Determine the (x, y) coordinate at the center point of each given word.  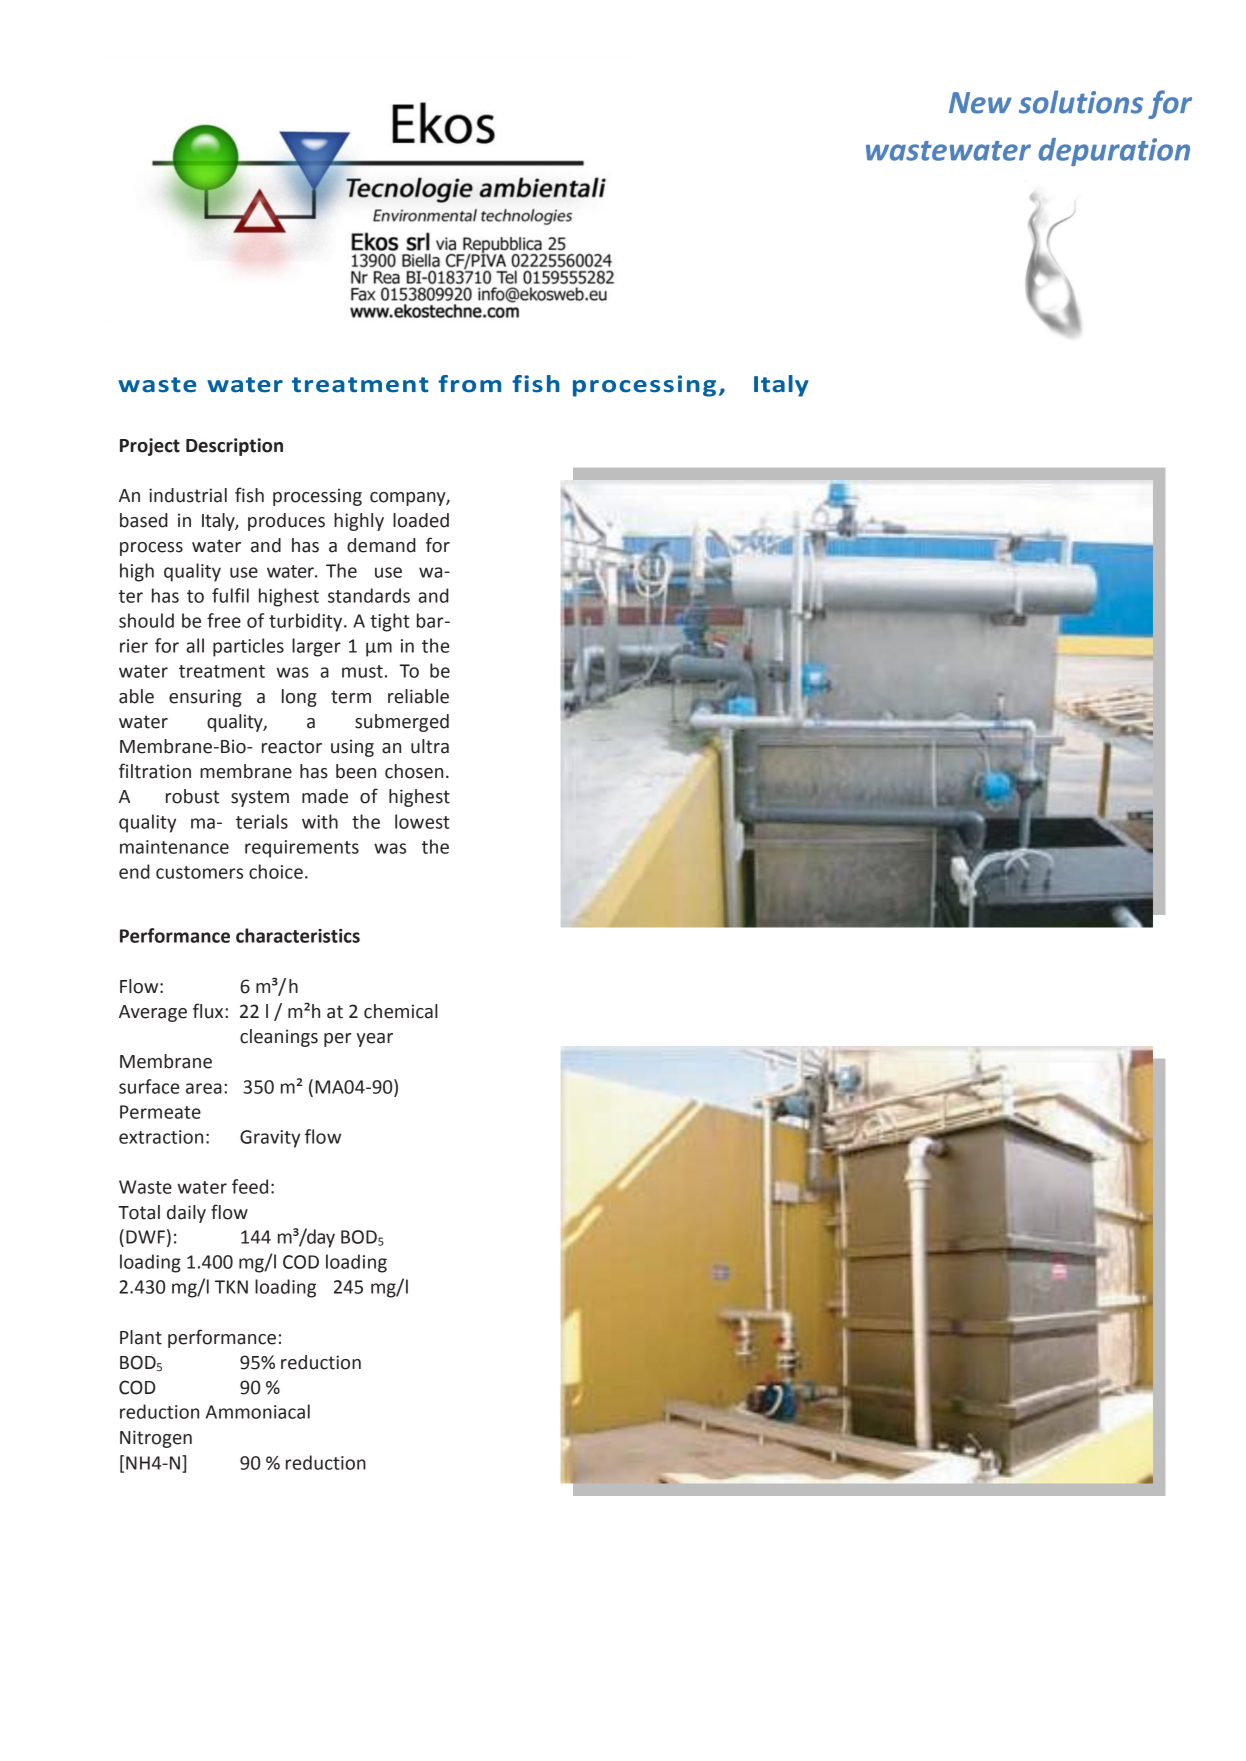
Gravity (270, 1139)
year (375, 1040)
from (469, 384)
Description (234, 447)
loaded (421, 520)
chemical (401, 1011)
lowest (422, 821)
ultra (430, 746)
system (260, 798)
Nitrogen (156, 1439)
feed (250, 1186)
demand (381, 545)
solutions (1081, 102)
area (204, 1088)
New (980, 103)
